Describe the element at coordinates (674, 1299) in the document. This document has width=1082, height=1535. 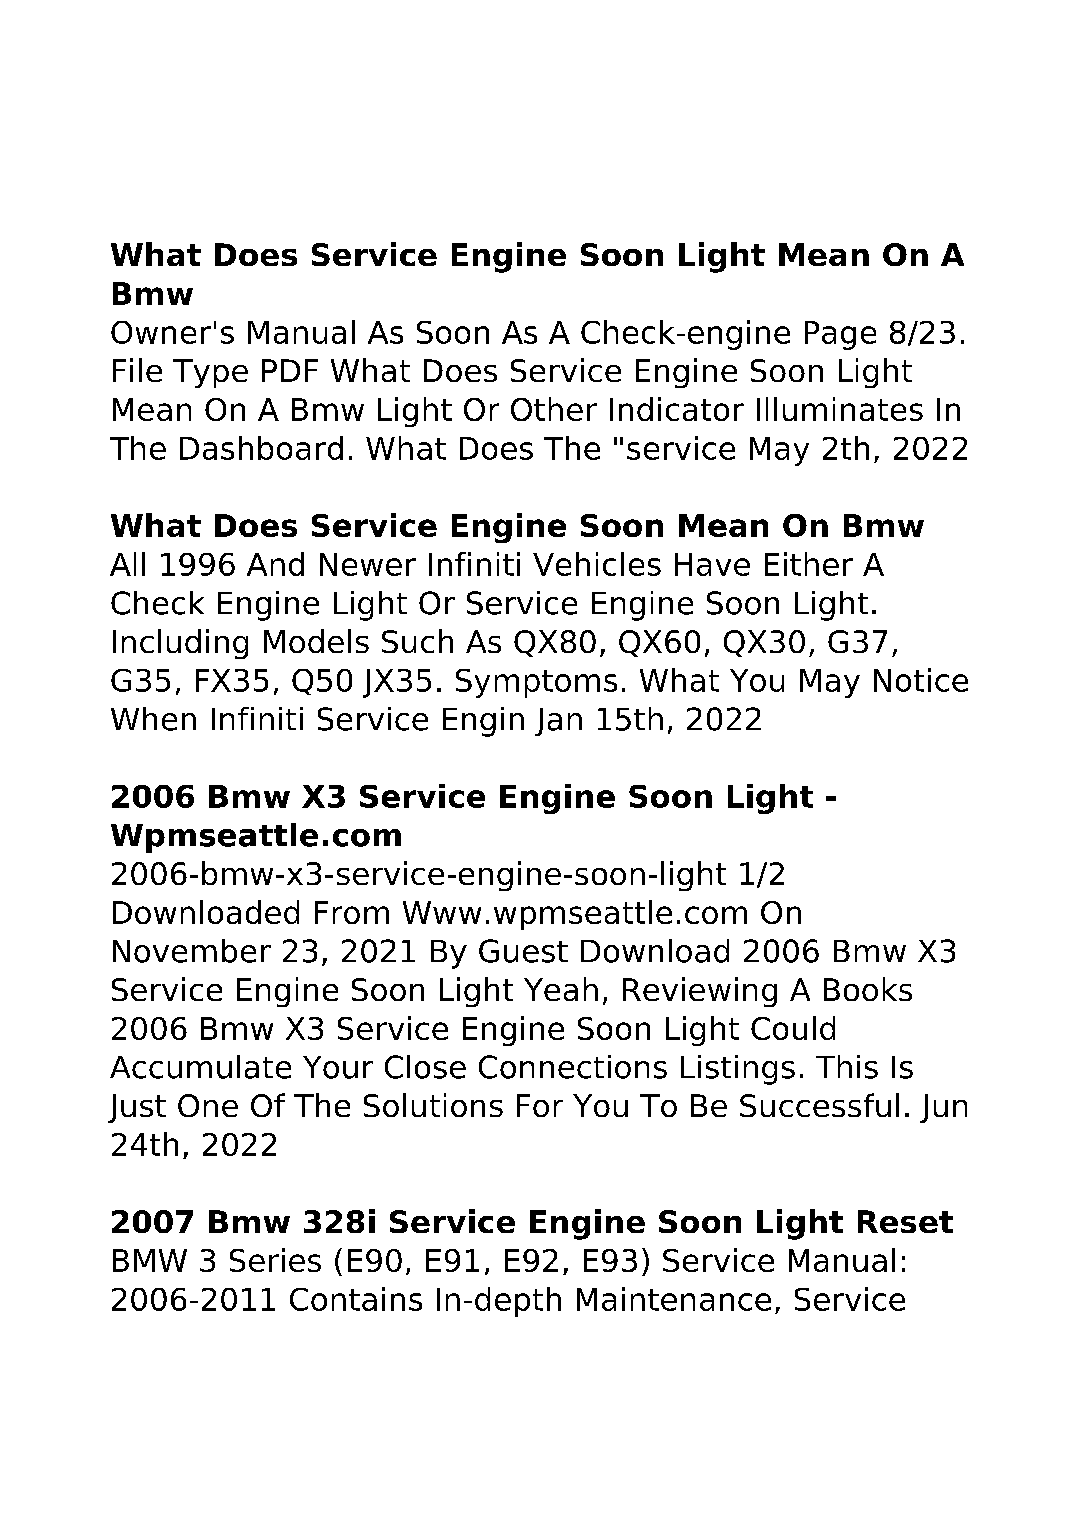
I see `Maintenance` at that location.
